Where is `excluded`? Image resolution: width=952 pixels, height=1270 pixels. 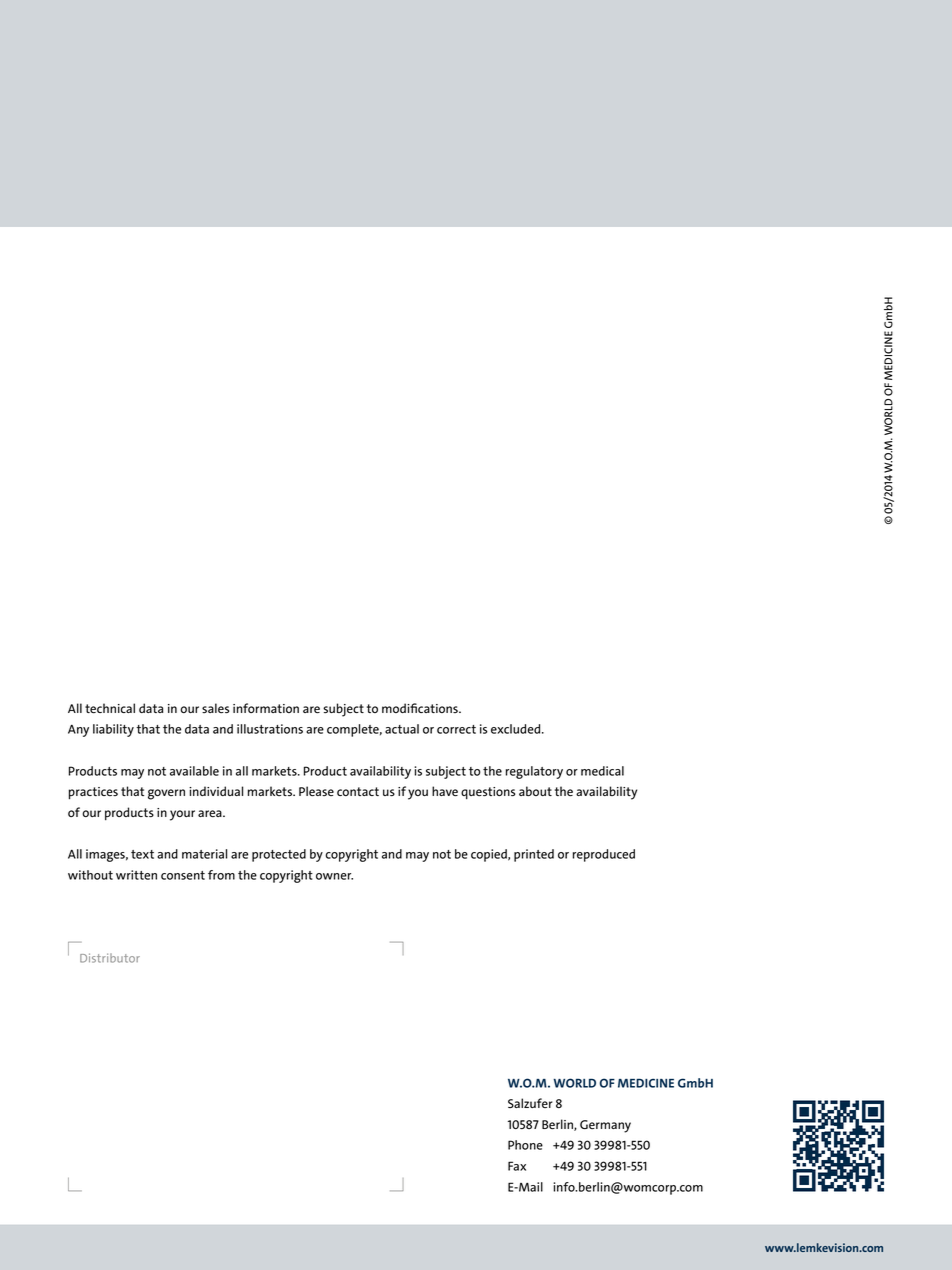
excluded is located at coordinates (517, 729).
